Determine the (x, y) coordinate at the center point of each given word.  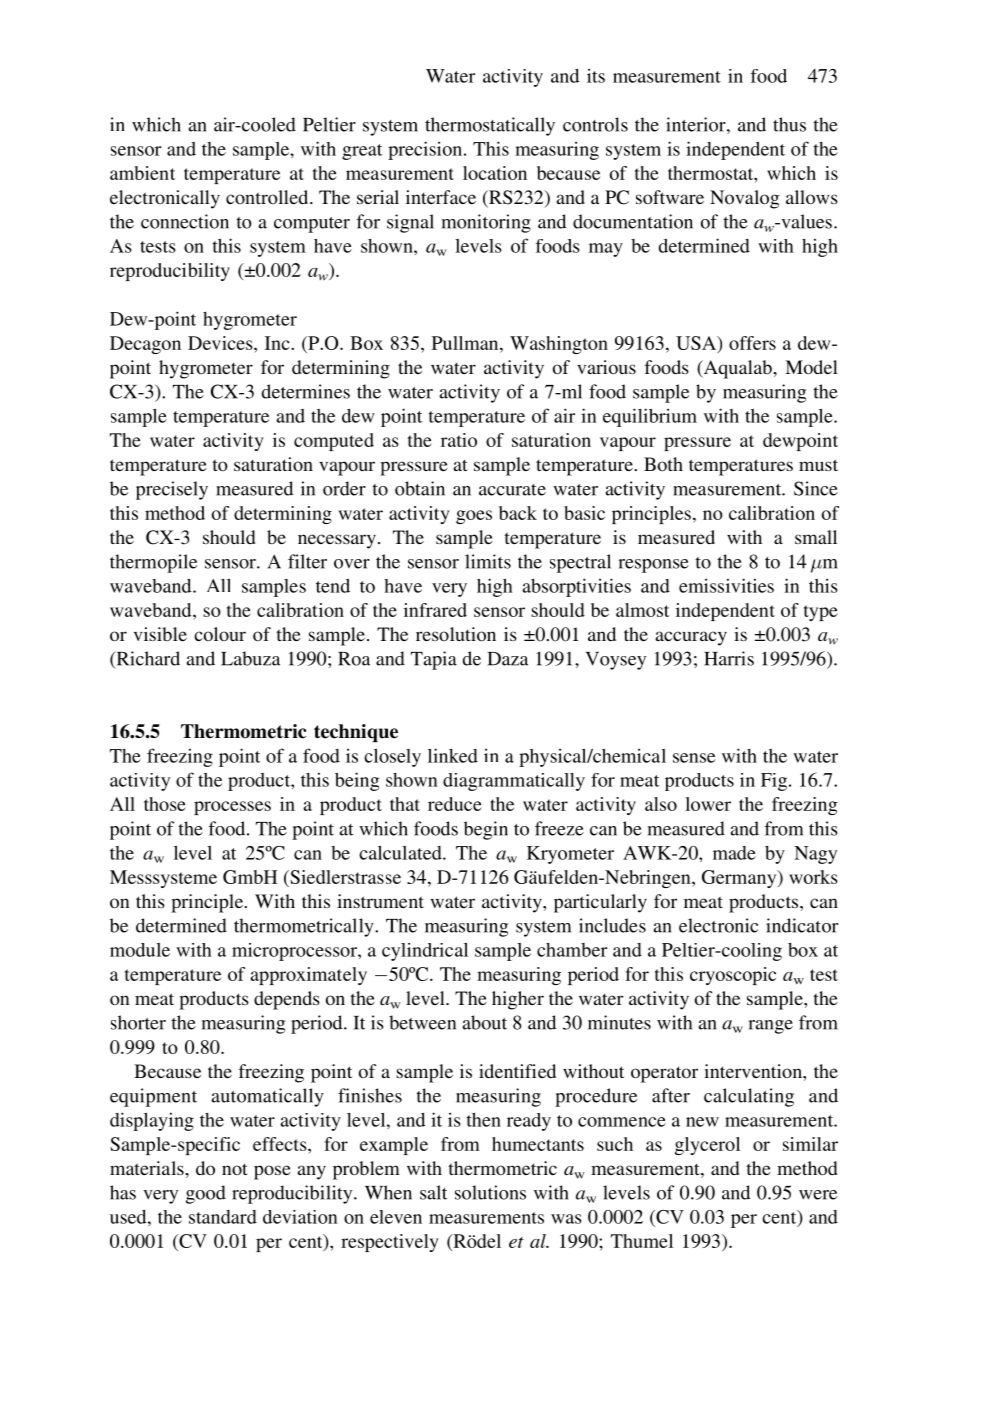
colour (220, 634)
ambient (142, 173)
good (206, 1194)
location (495, 173)
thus (789, 124)
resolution (456, 634)
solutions (490, 1192)
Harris (729, 658)
